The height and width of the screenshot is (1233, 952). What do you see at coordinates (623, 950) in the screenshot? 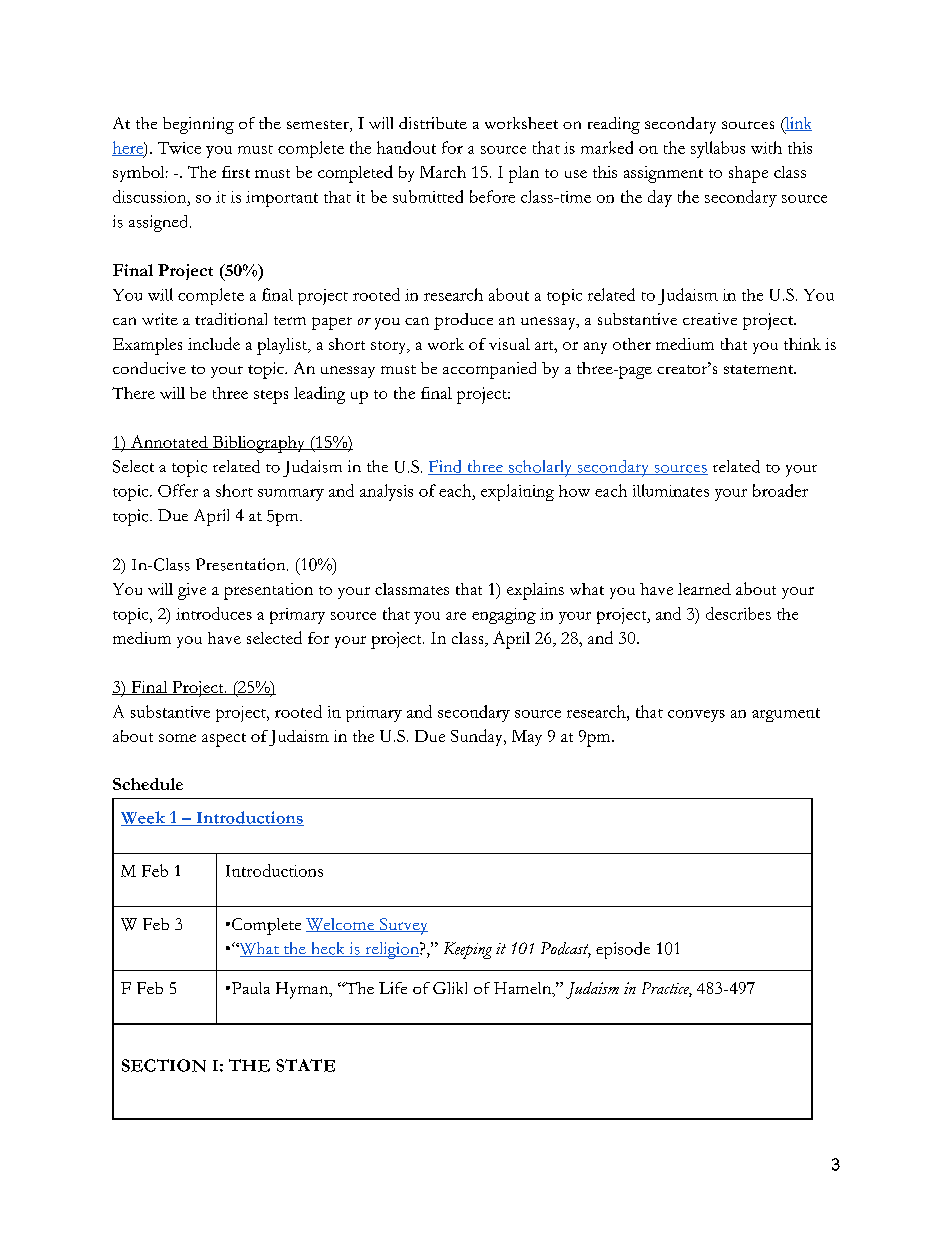
I see `episode` at bounding box center [623, 950].
